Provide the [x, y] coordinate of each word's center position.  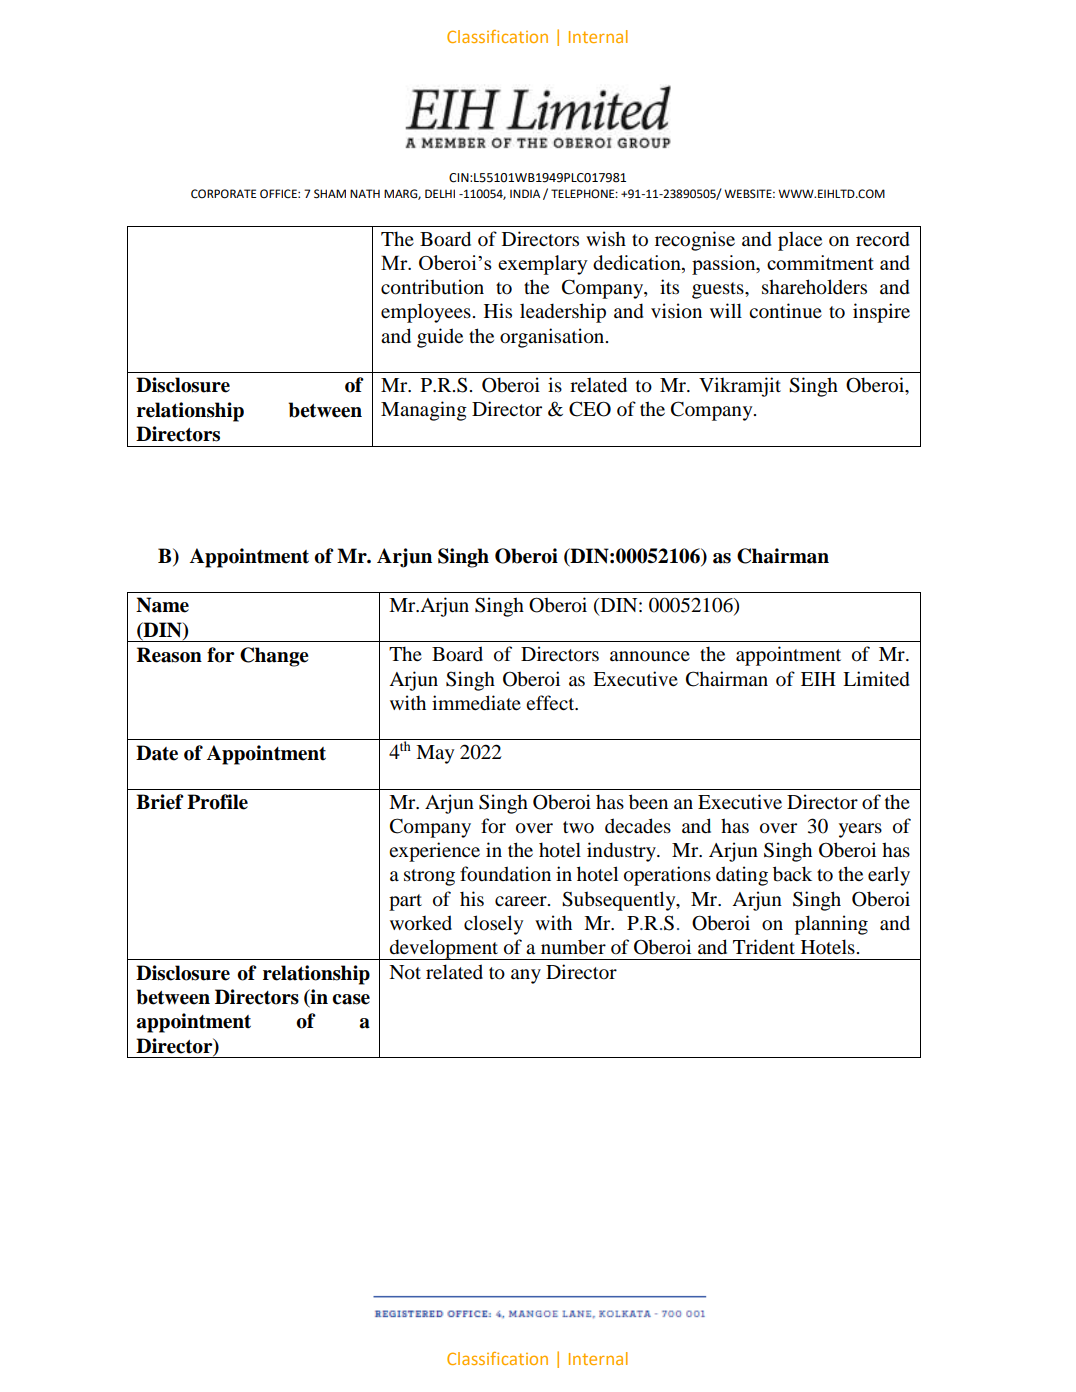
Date [157, 753]
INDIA [525, 193]
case [351, 999]
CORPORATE [223, 194]
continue [785, 311]
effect [551, 702]
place [800, 241]
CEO [590, 409]
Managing [424, 411]
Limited [876, 679]
